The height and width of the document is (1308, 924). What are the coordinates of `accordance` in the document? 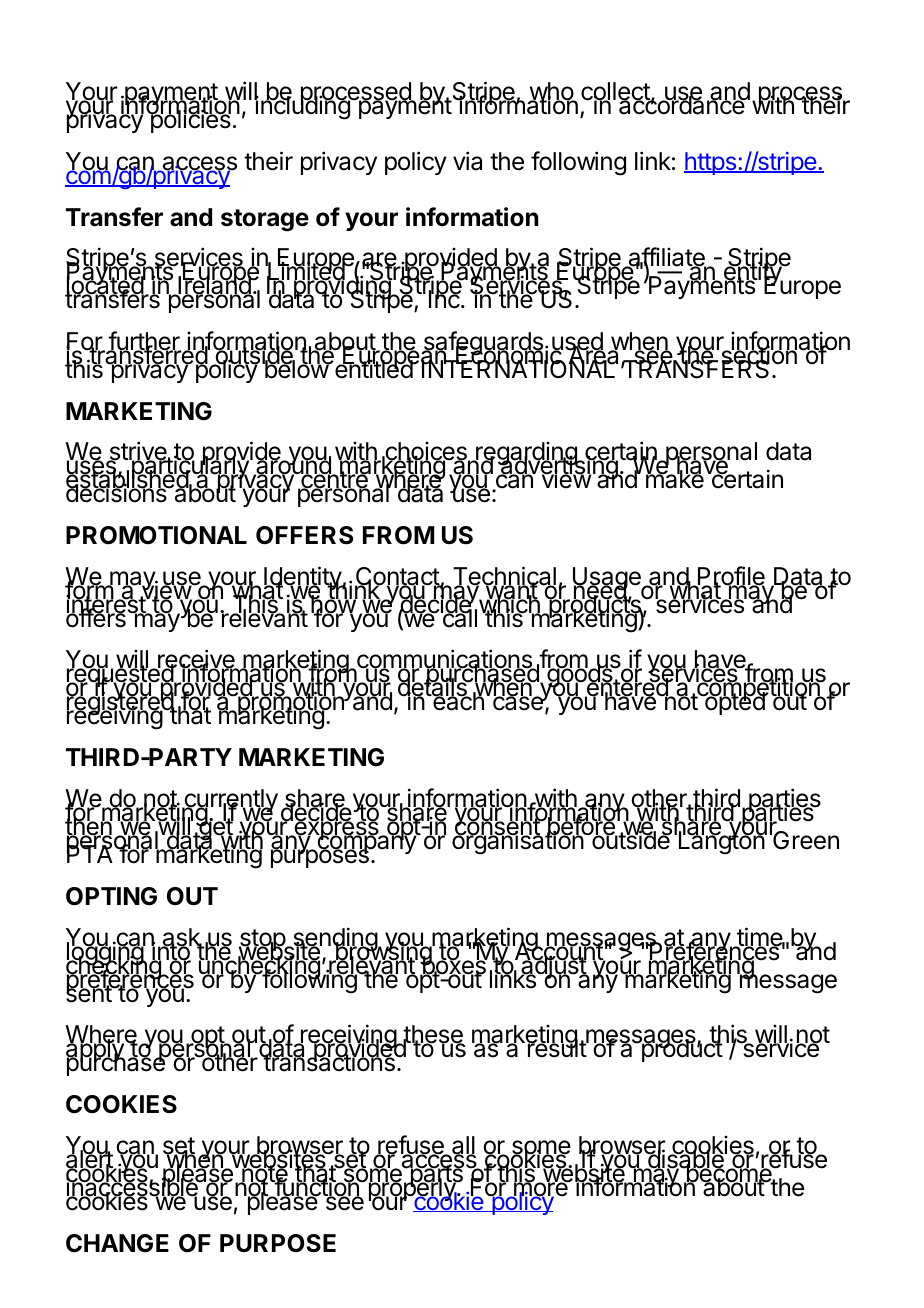 It's located at (682, 105).
